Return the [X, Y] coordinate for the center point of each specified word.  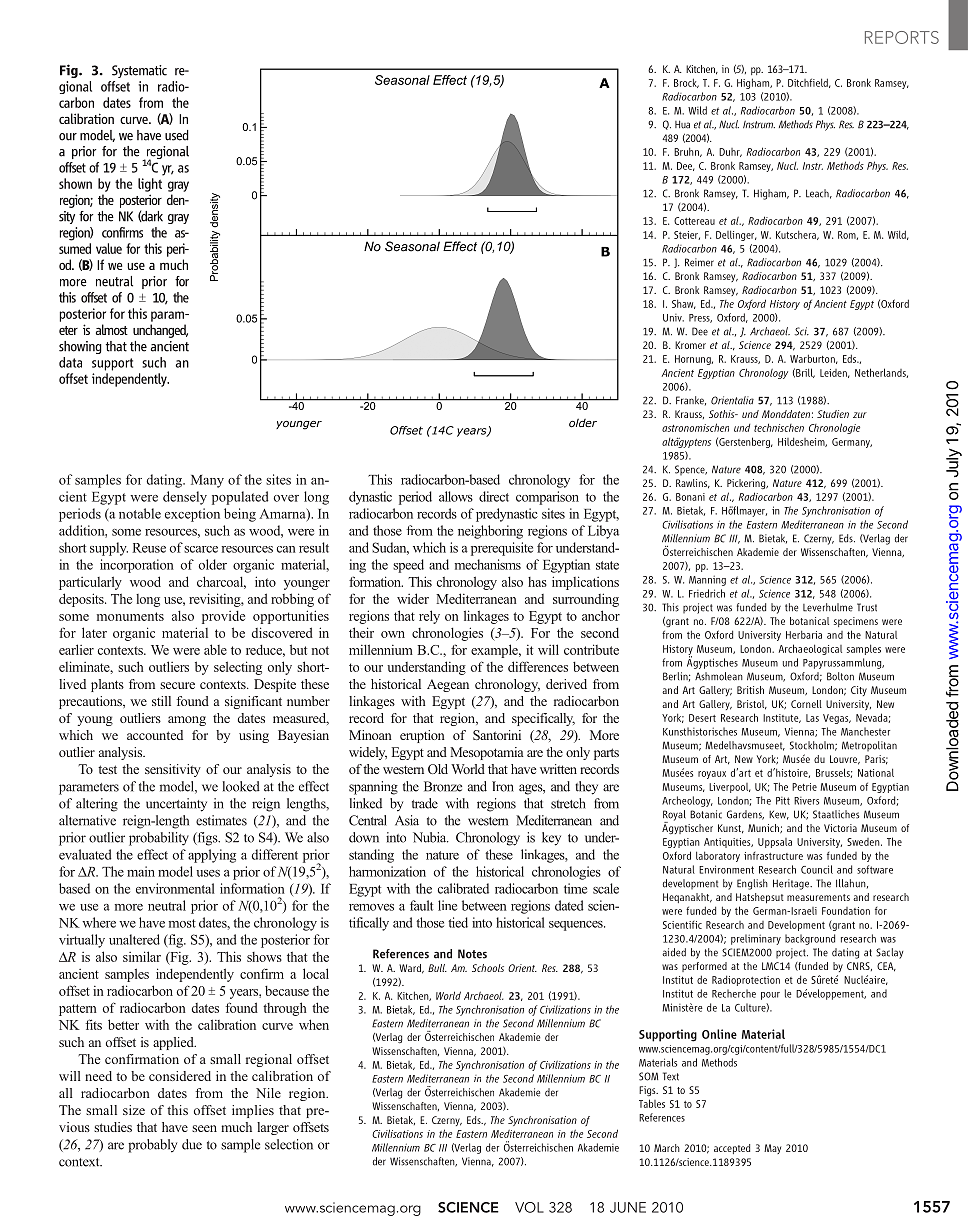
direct [494, 496]
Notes [472, 954]
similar [142, 956]
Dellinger [736, 235]
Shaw [684, 304]
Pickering [747, 484]
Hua [682, 124]
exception [192, 515]
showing [80, 347]
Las [812, 718]
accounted [155, 735]
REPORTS [902, 37]
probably [152, 1146]
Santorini [497, 735]
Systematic [139, 71]
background [810, 939]
